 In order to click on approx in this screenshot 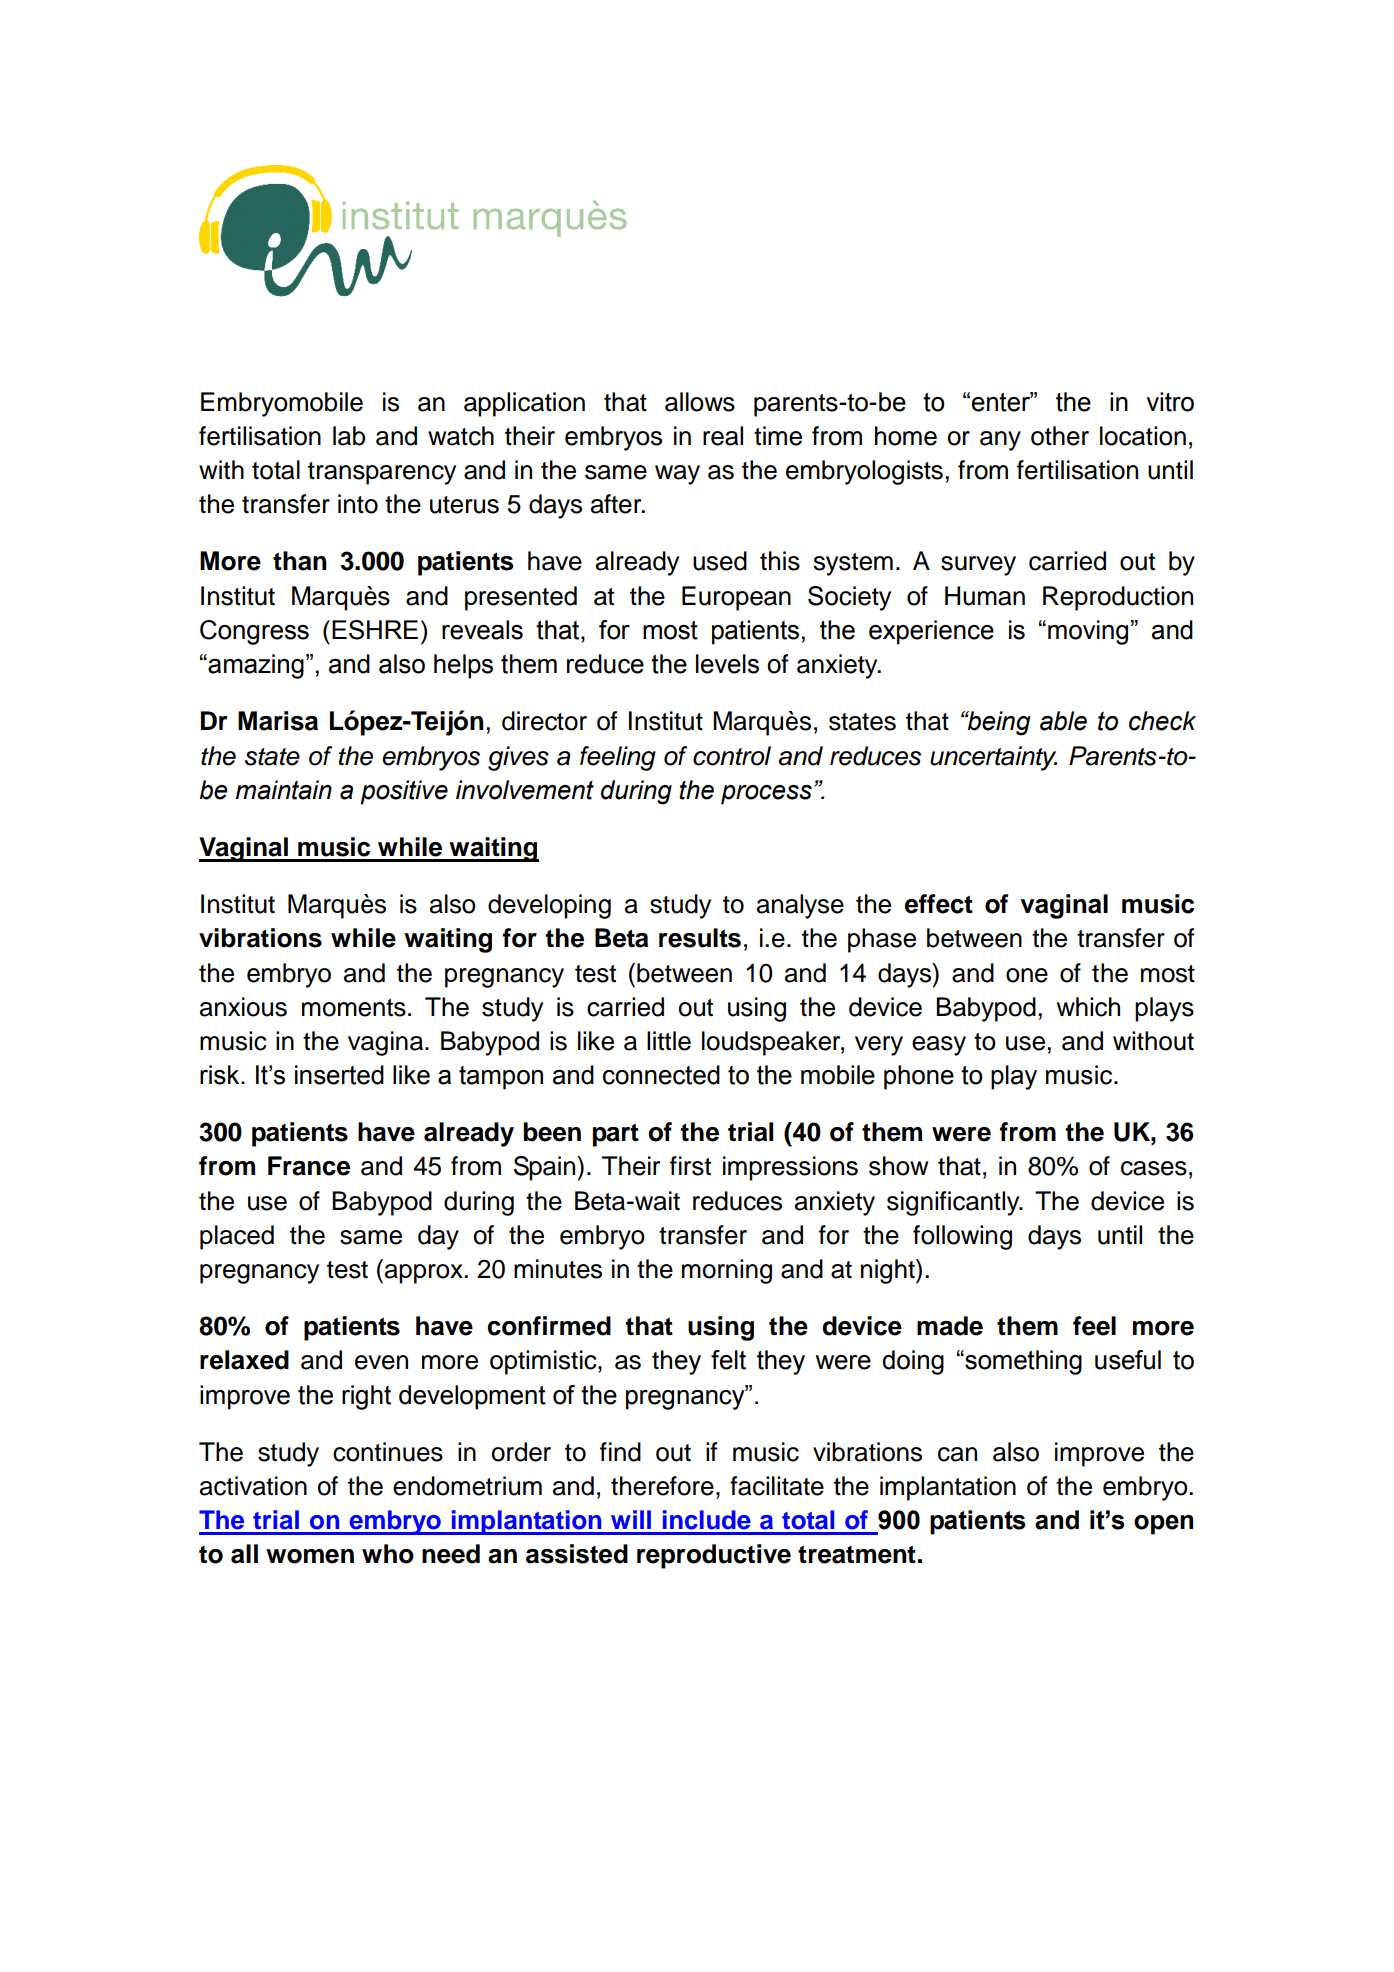, I will do `click(425, 1274)`.
